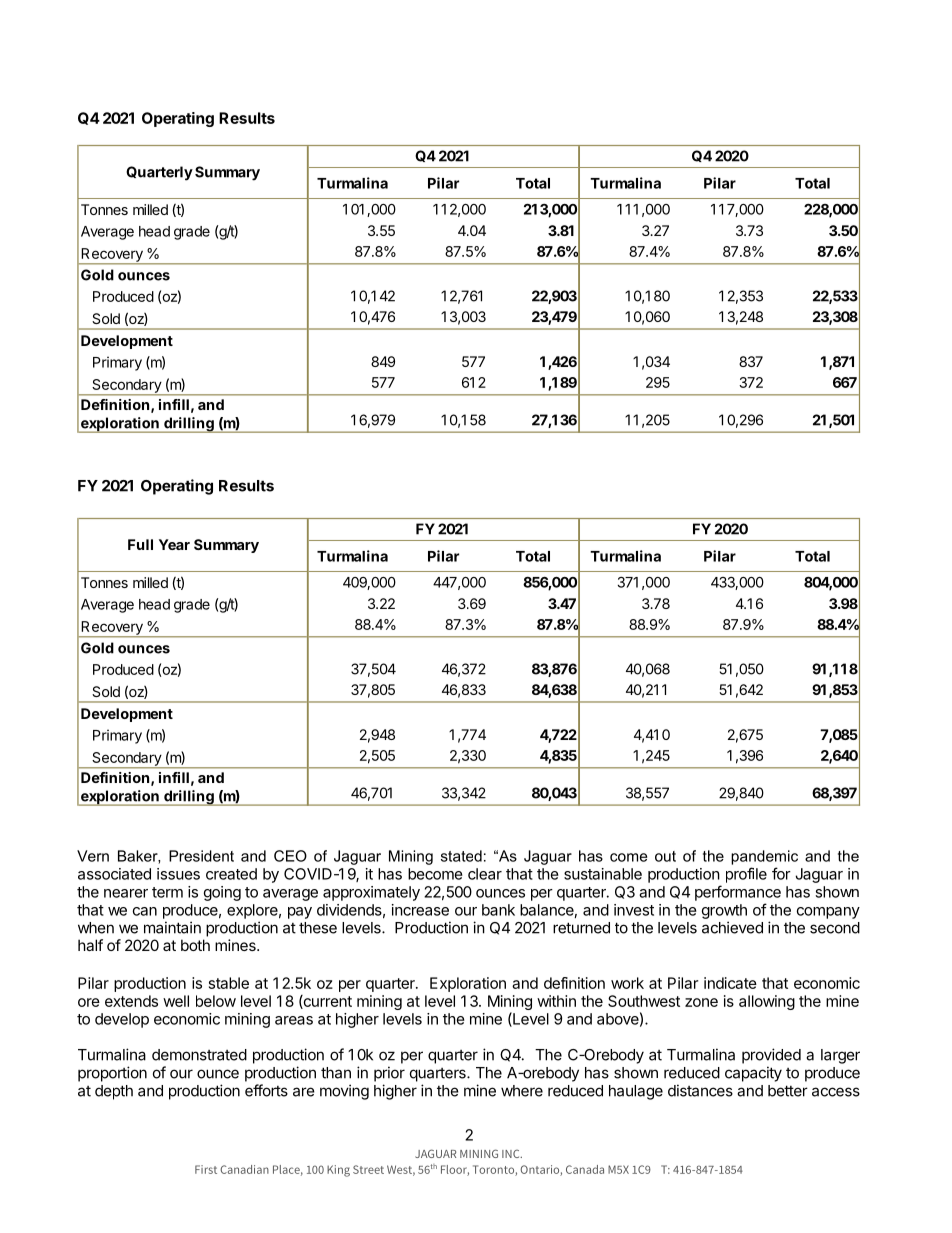  What do you see at coordinates (178, 874) in the screenshot?
I see `issues` at bounding box center [178, 874].
